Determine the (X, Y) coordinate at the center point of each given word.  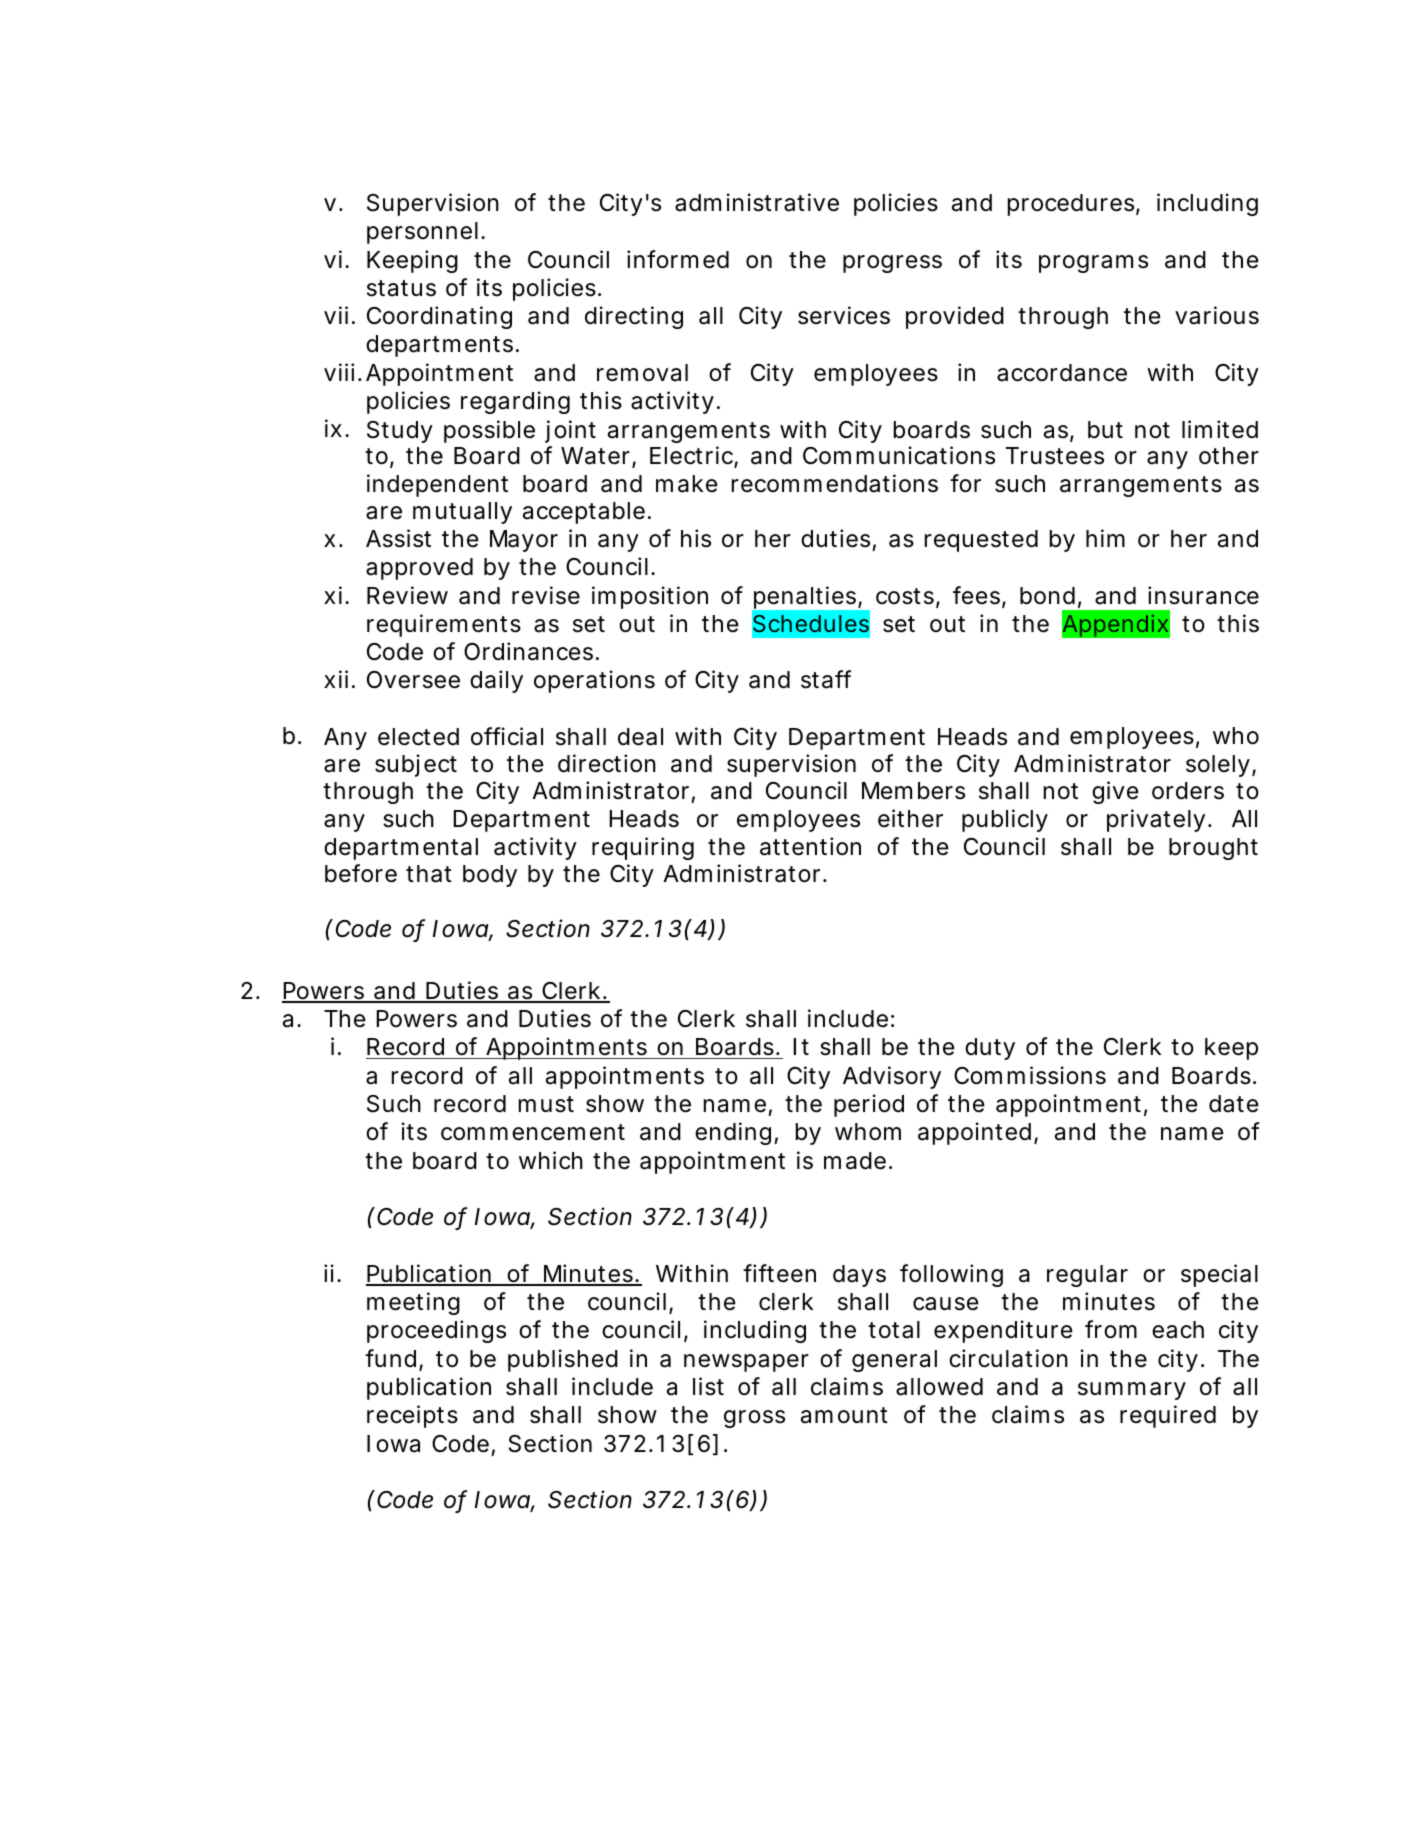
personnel (422, 233)
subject (416, 765)
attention (810, 846)
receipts (412, 1416)
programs (1093, 264)
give (1115, 792)
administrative (757, 202)
